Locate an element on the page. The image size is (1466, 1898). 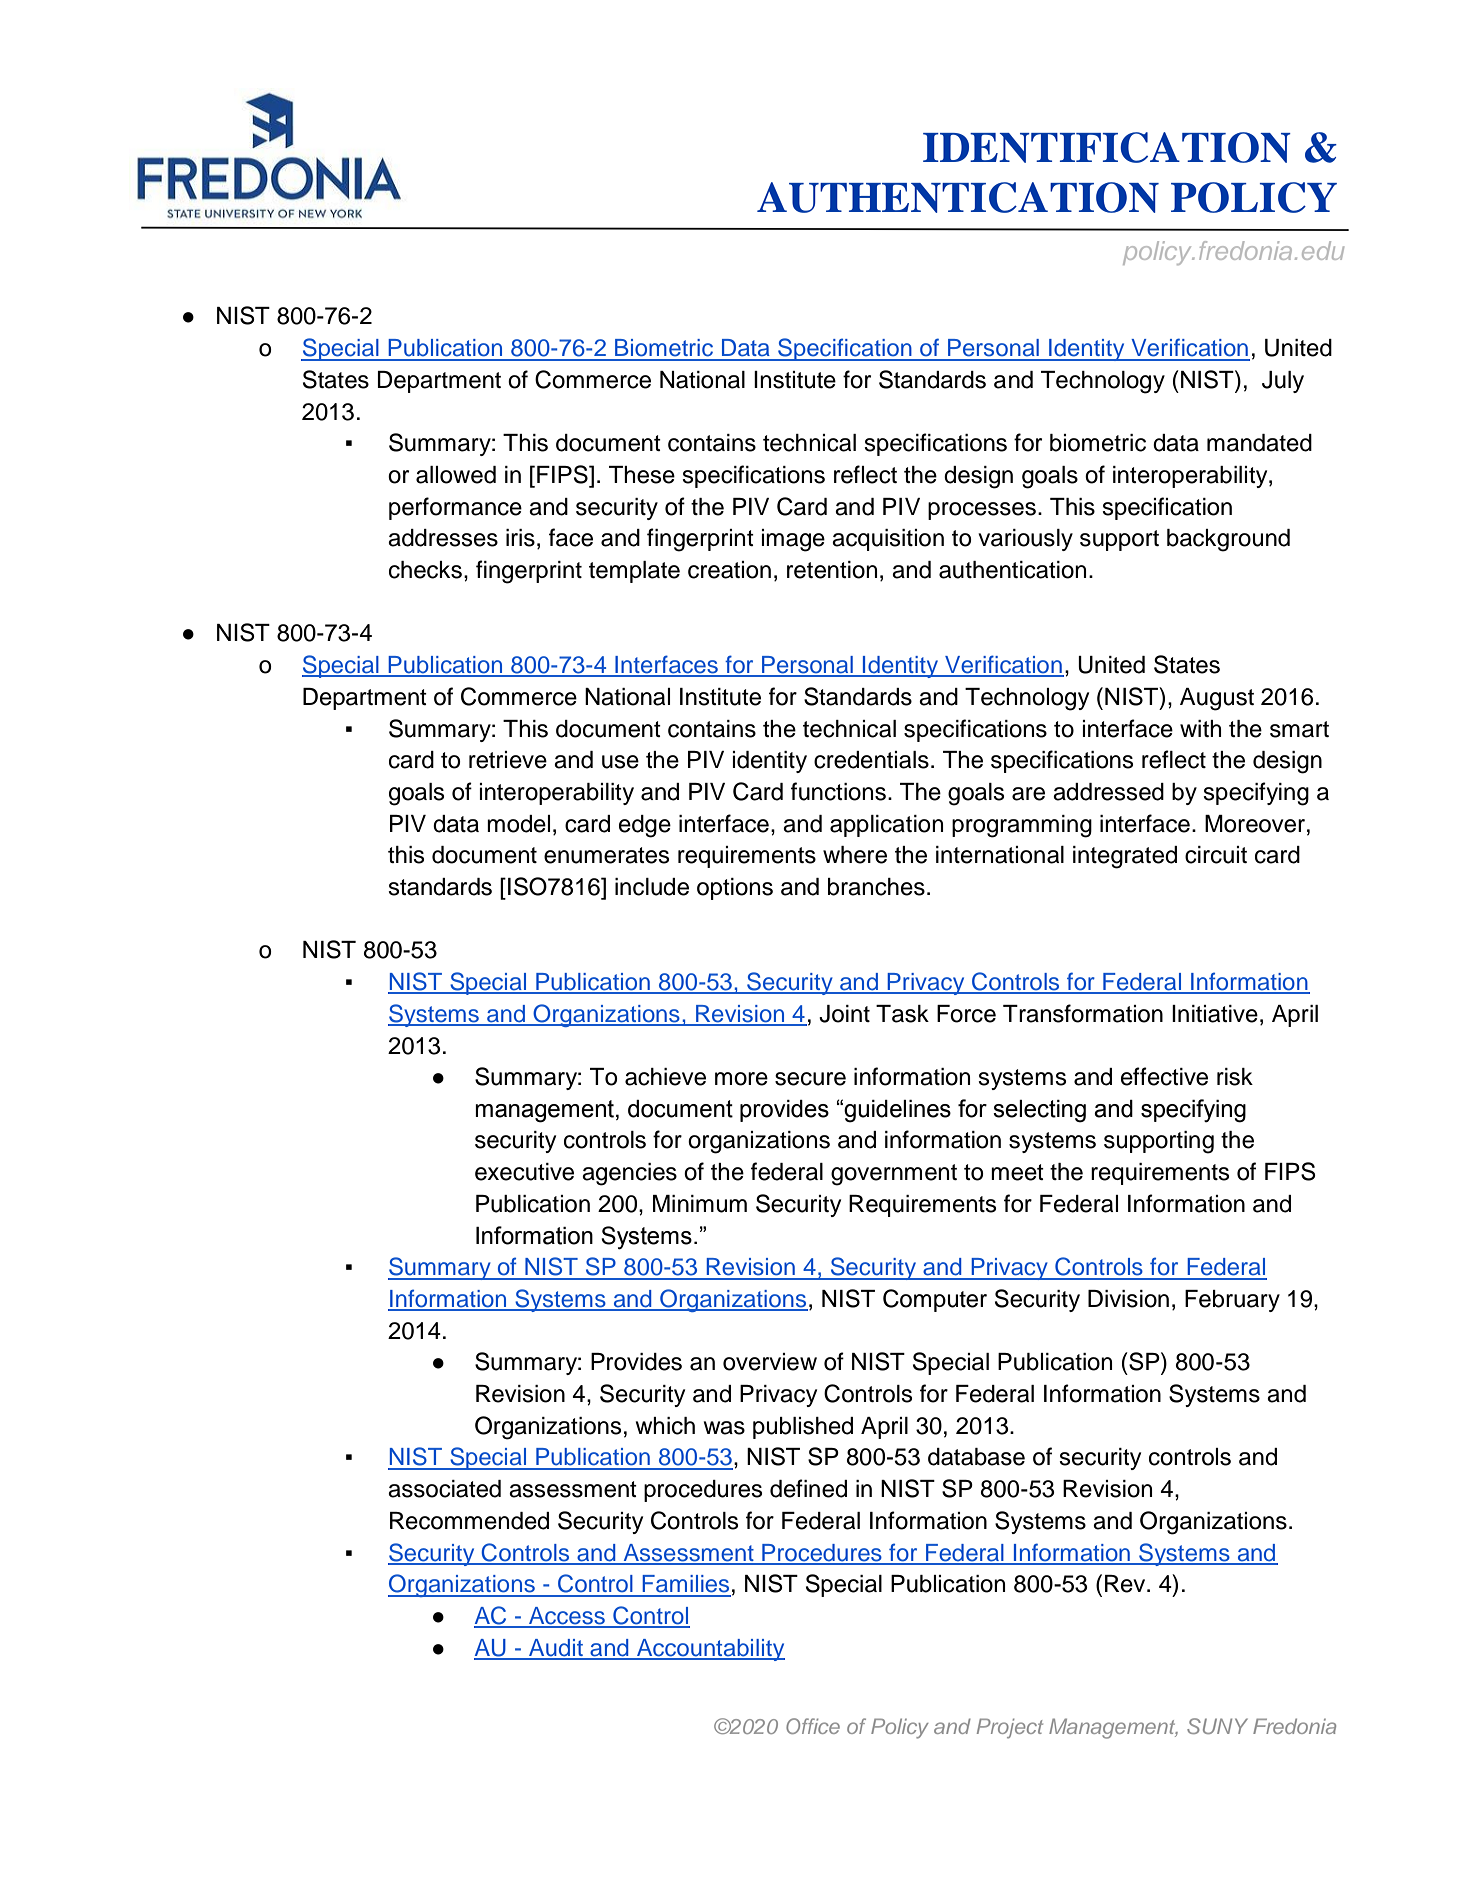
Access is located at coordinates (567, 1617).
